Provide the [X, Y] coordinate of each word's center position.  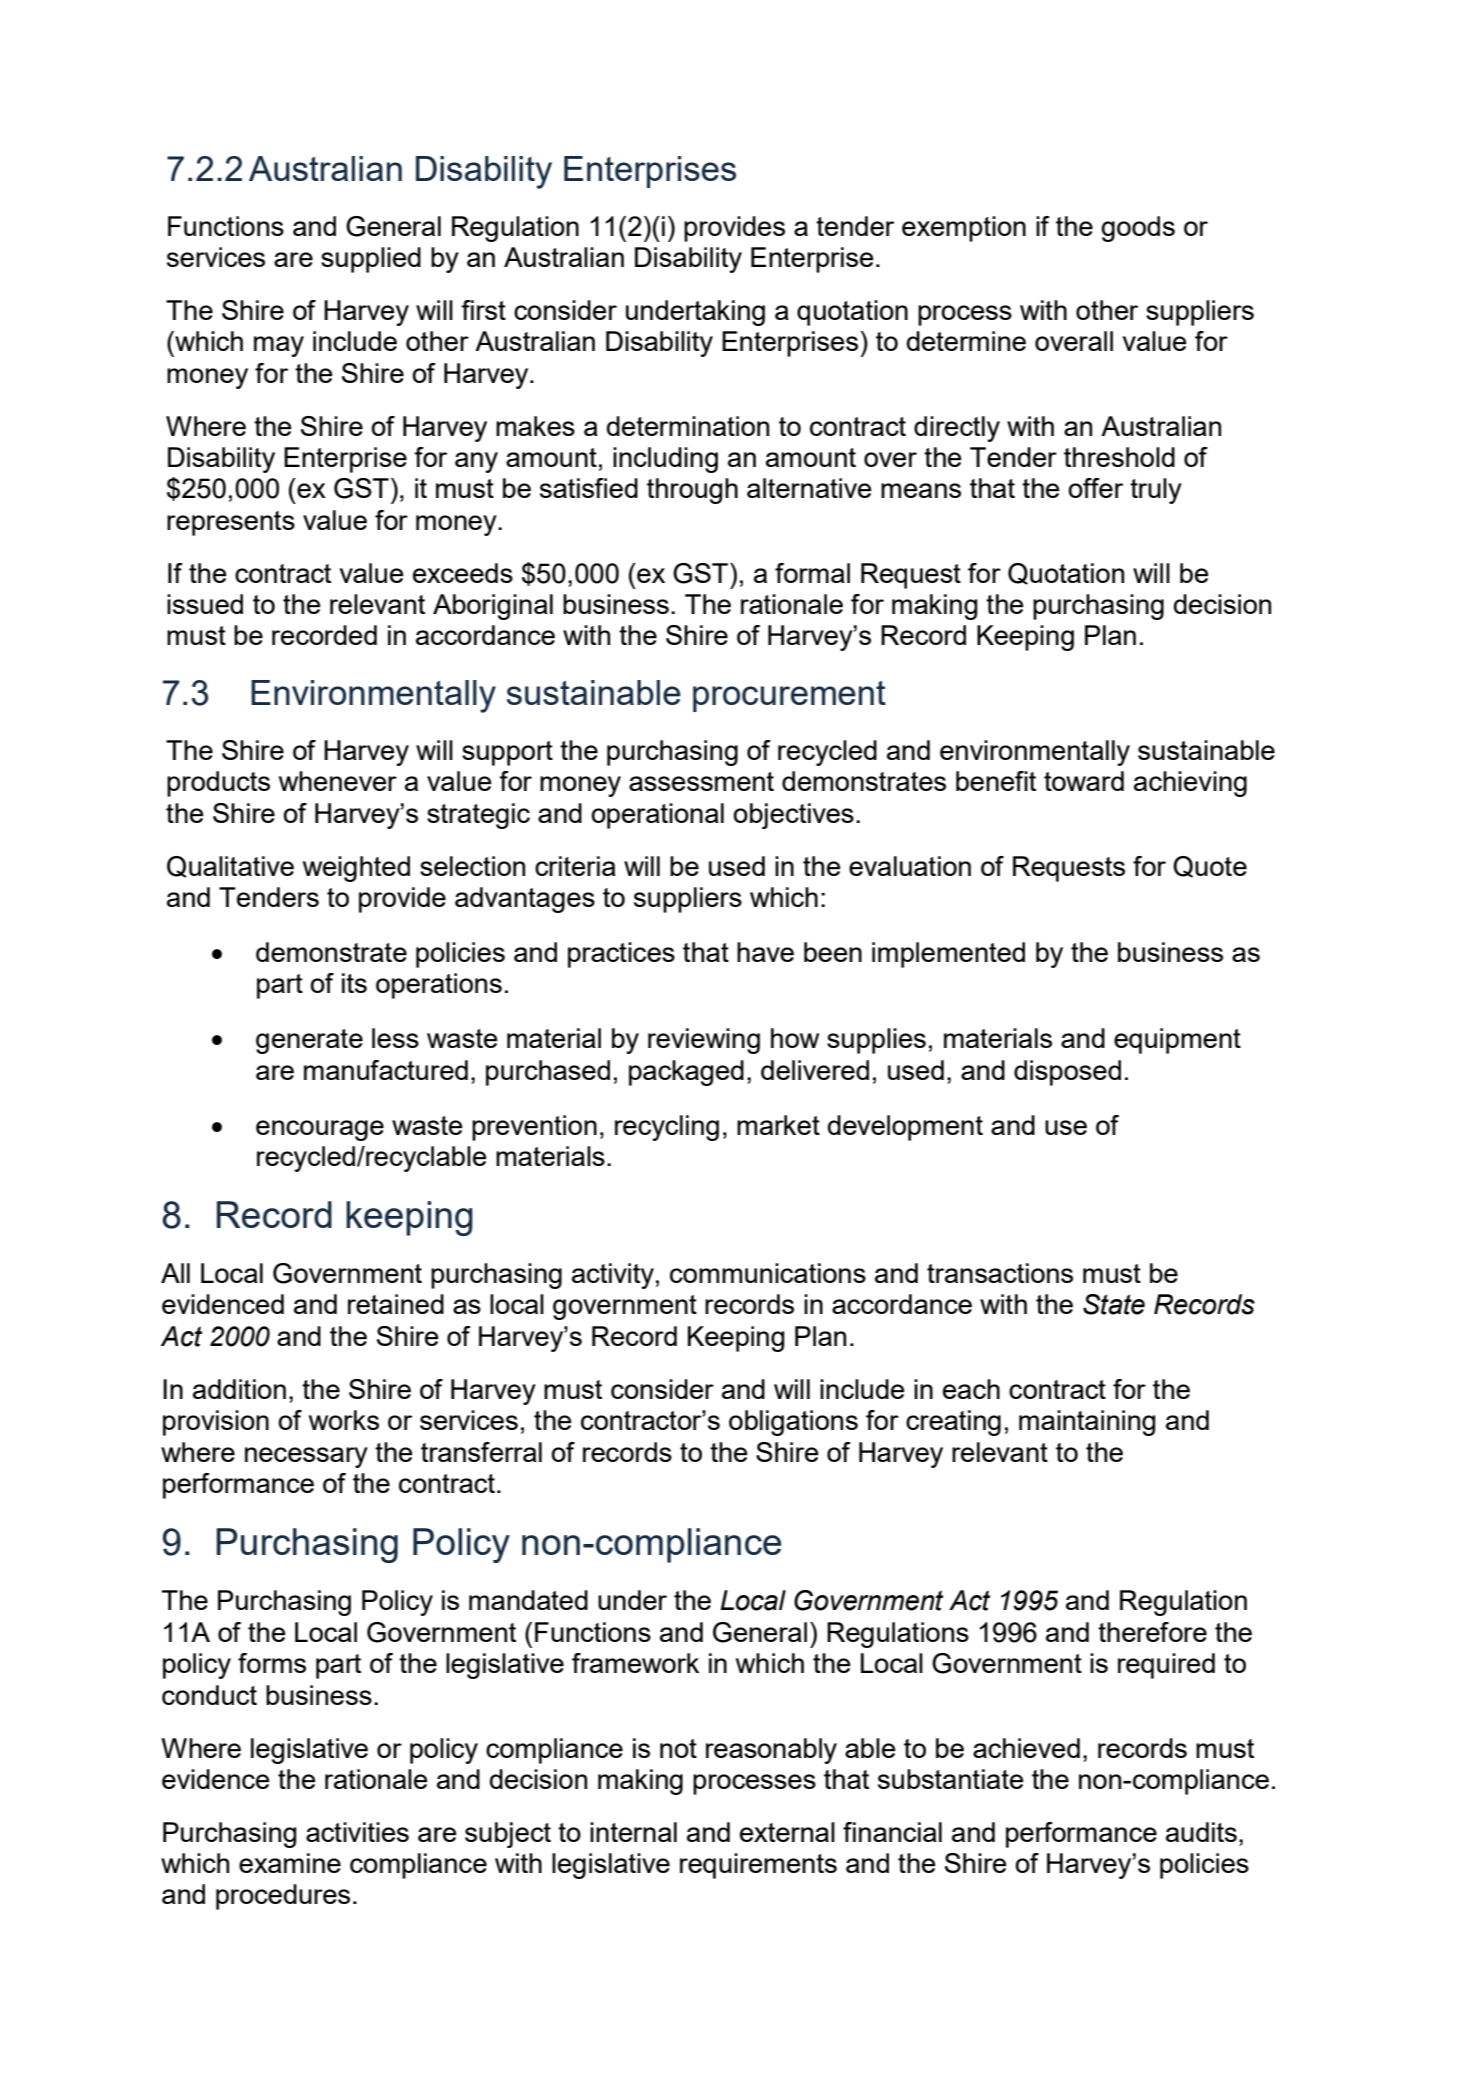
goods [1138, 229]
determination [688, 426]
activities [357, 1832]
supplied [371, 260]
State [1114, 1304]
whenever [338, 781]
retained [396, 1304]
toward [1084, 781]
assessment [701, 781]
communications [768, 1273]
